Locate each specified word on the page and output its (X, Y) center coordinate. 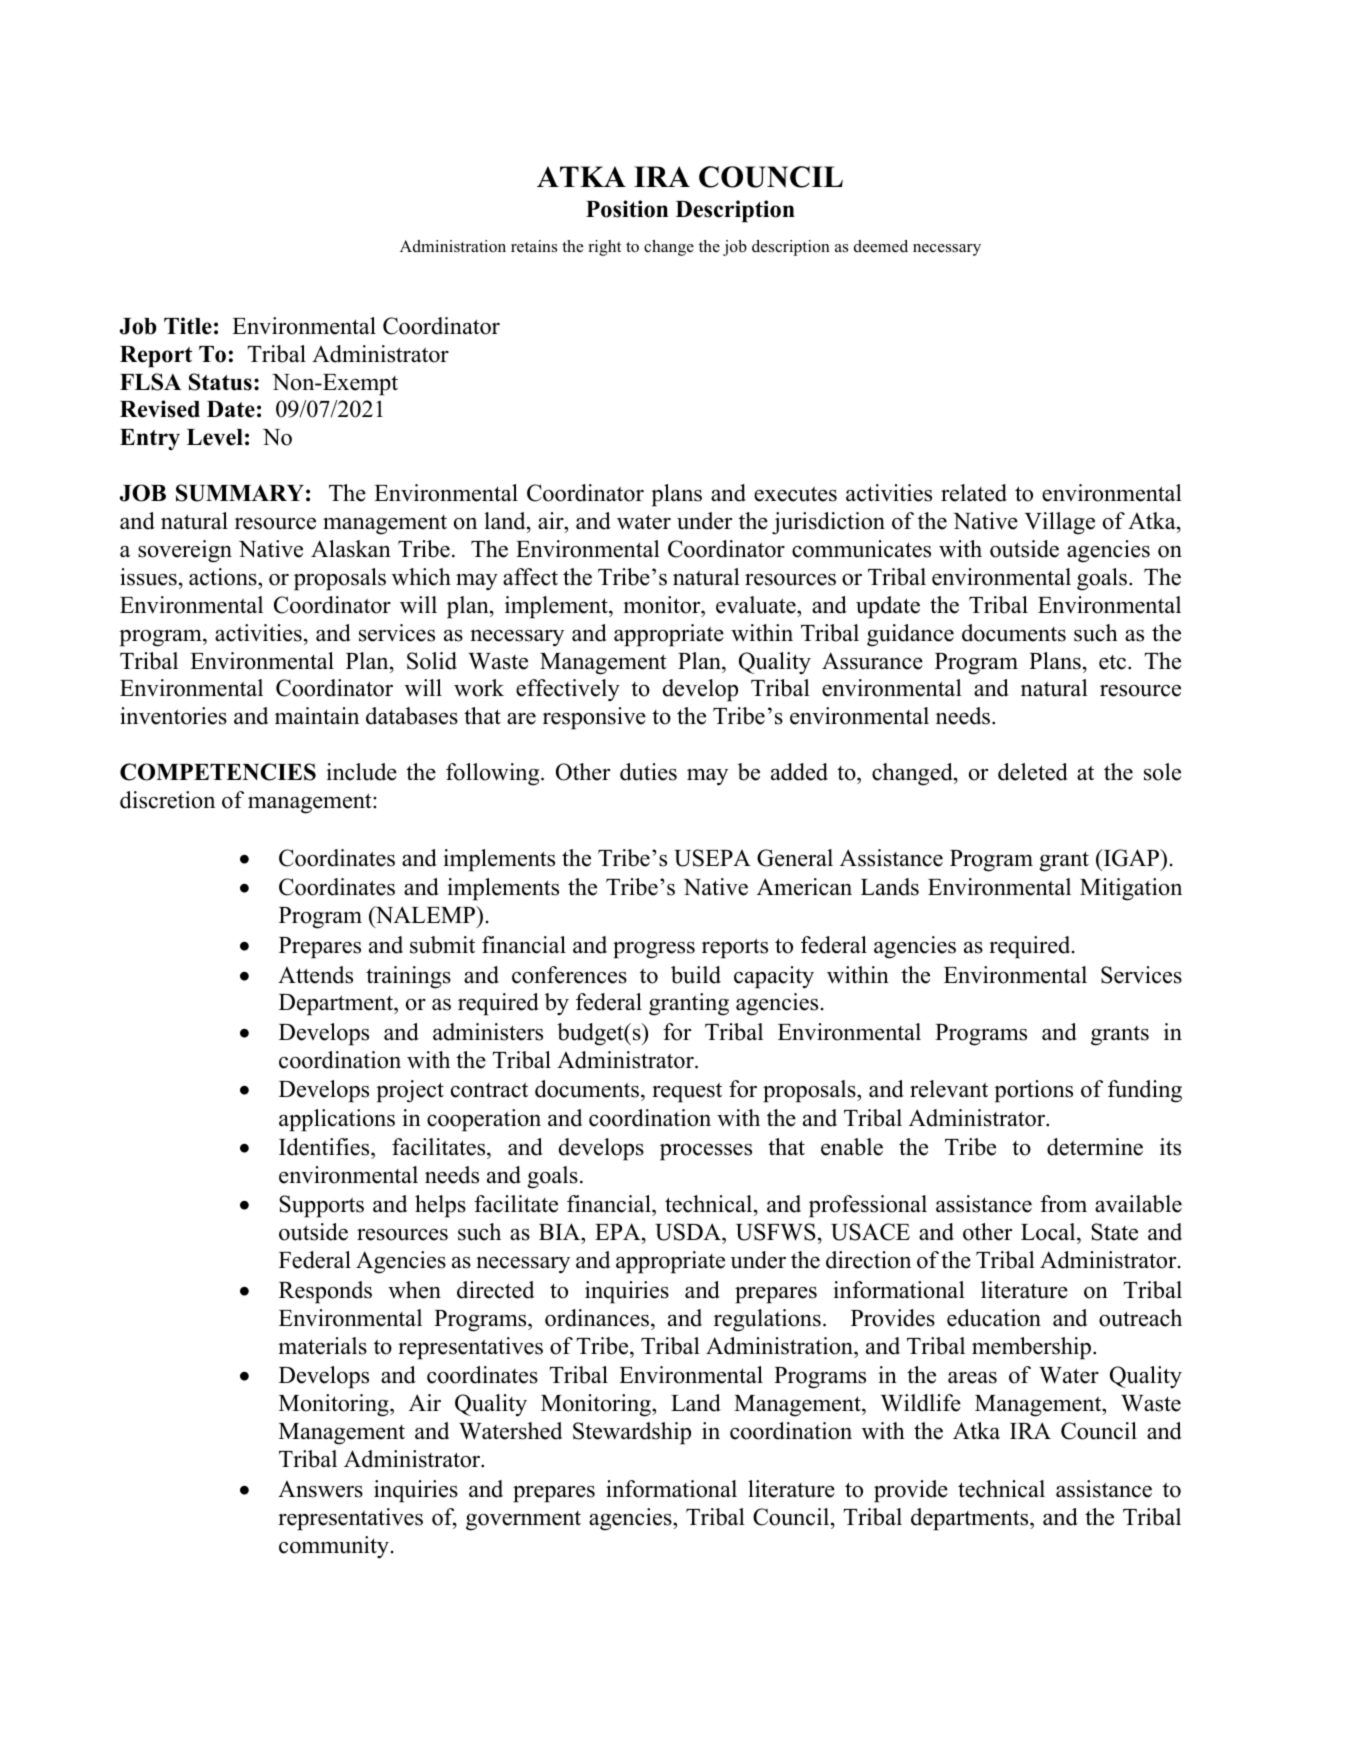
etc (1114, 662)
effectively (568, 690)
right (605, 248)
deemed (881, 246)
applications (337, 1120)
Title (188, 326)
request (687, 1092)
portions (1033, 1091)
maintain (317, 715)
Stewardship (632, 1433)
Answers (320, 1489)
